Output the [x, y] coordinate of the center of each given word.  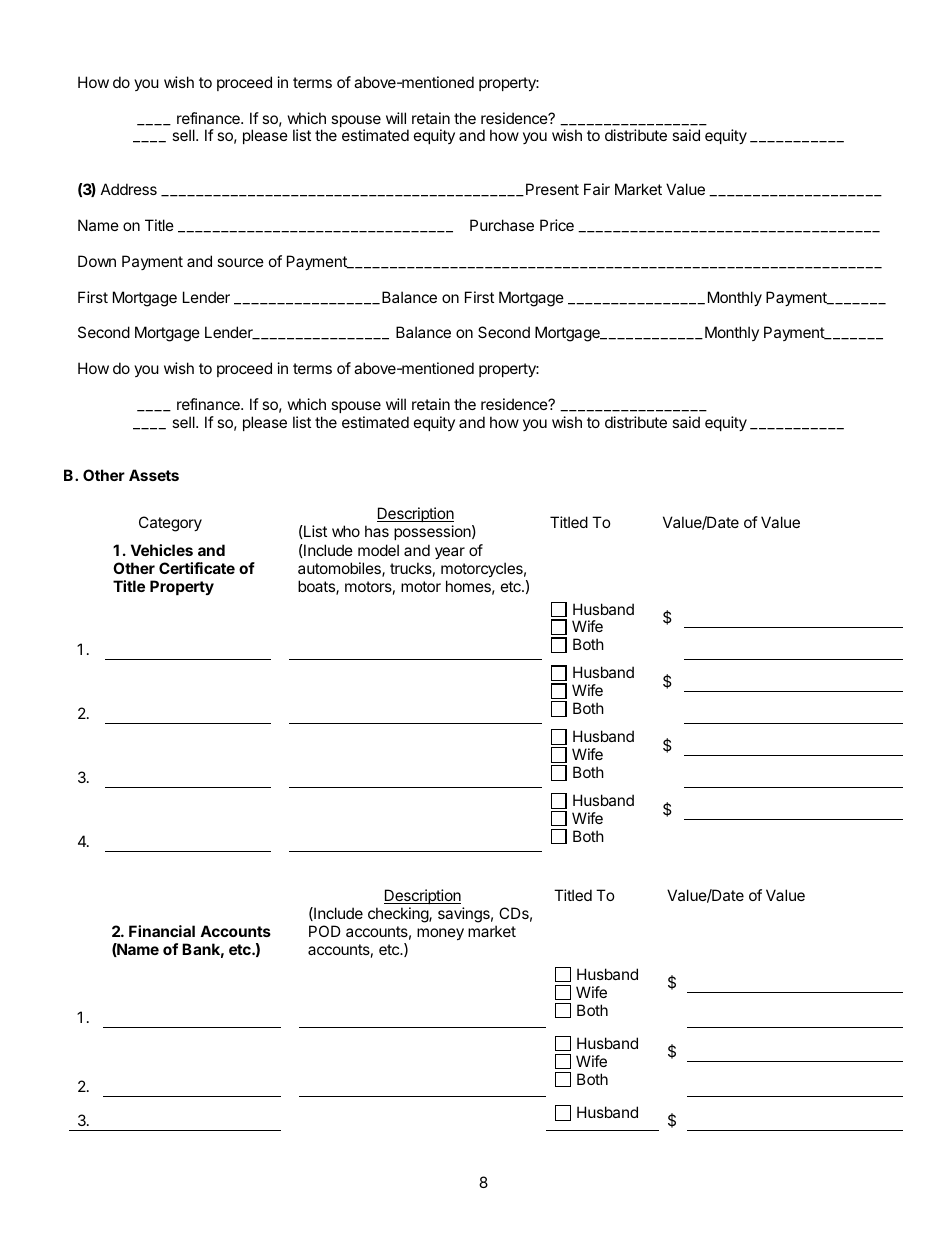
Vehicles [162, 550]
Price [557, 225]
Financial [162, 931]
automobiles [340, 569]
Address [129, 189]
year [450, 553]
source [240, 262]
